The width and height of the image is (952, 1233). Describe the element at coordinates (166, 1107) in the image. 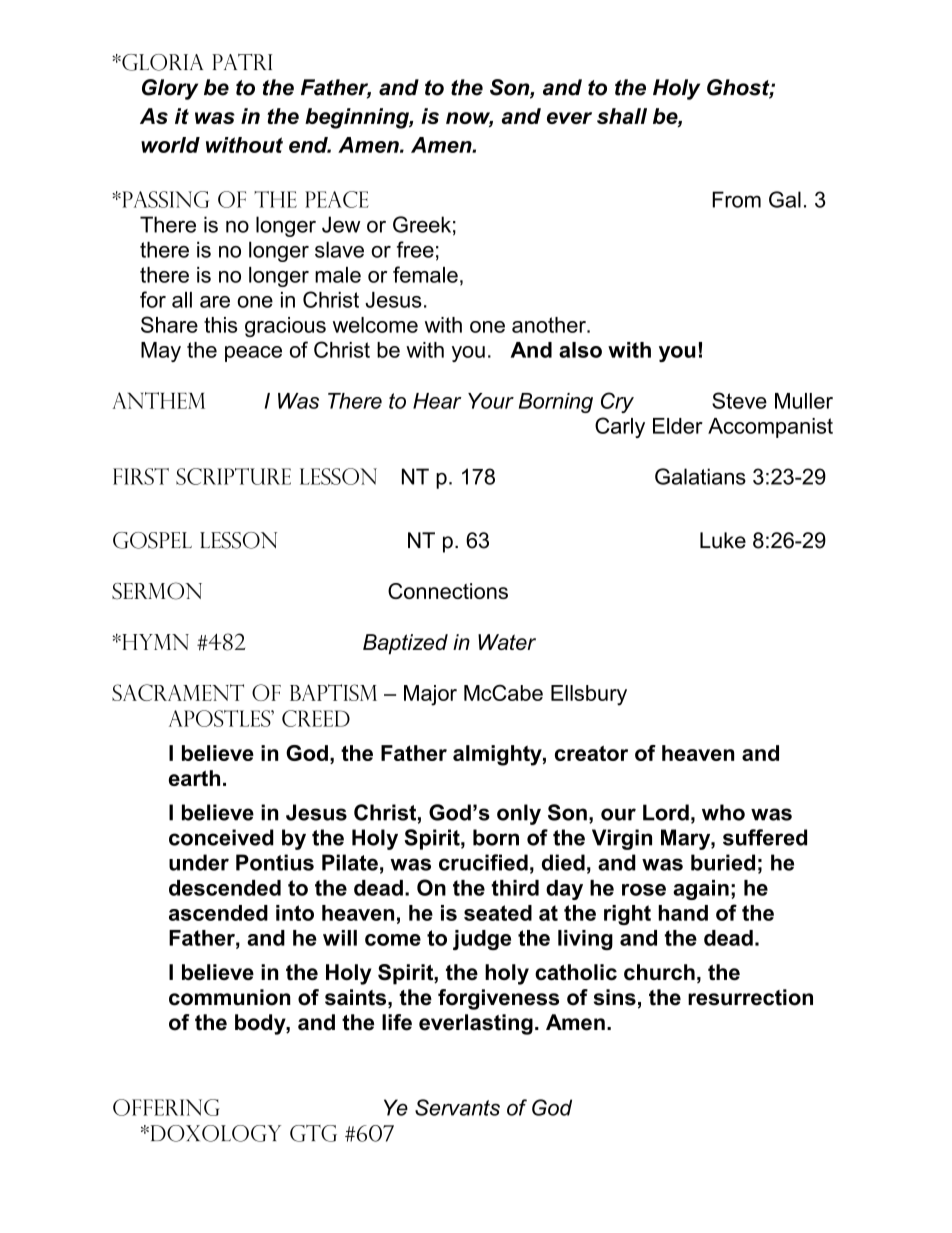

I see `OFFERING` at that location.
